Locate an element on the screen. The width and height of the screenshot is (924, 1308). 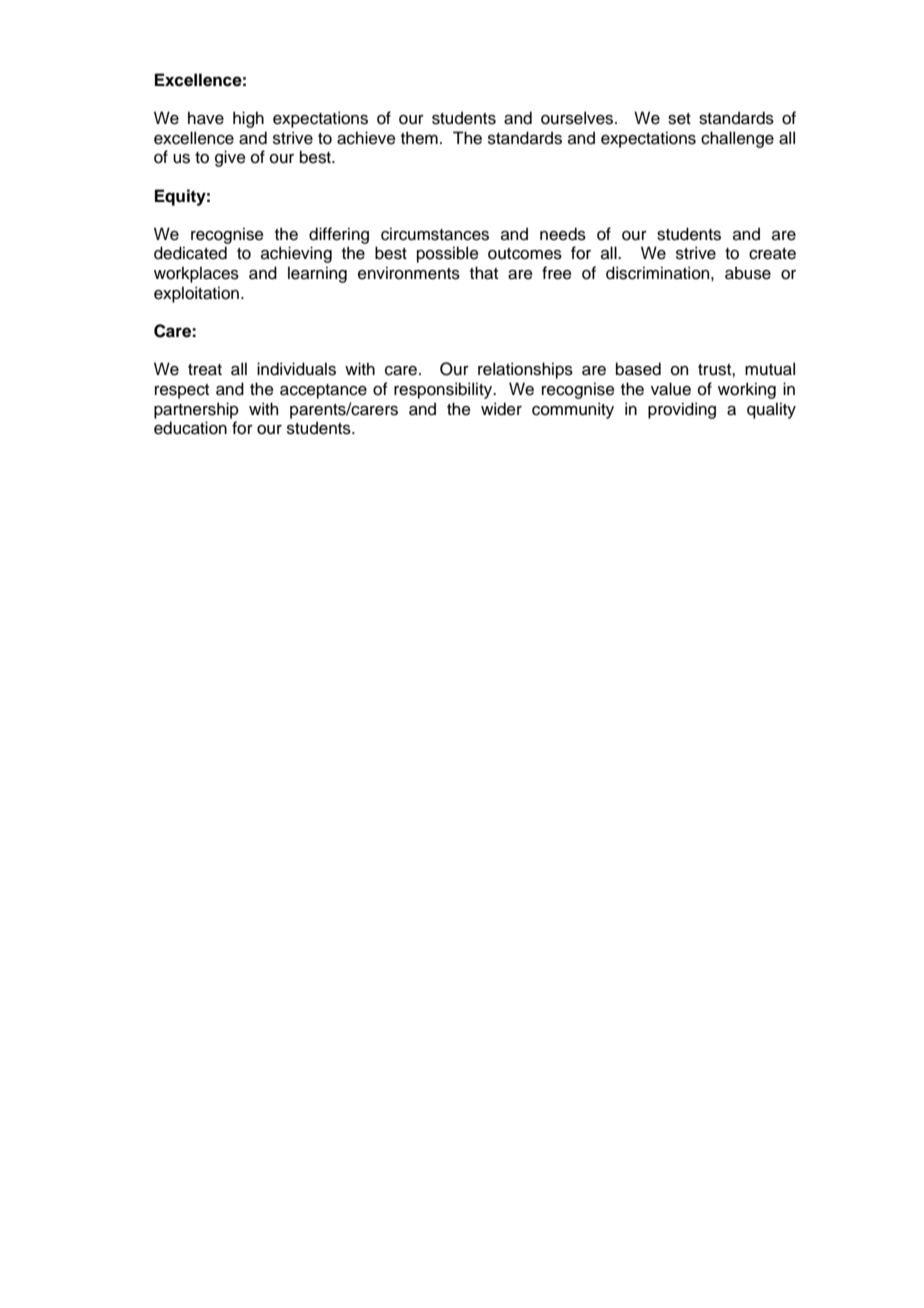
abuse is located at coordinates (748, 273).
